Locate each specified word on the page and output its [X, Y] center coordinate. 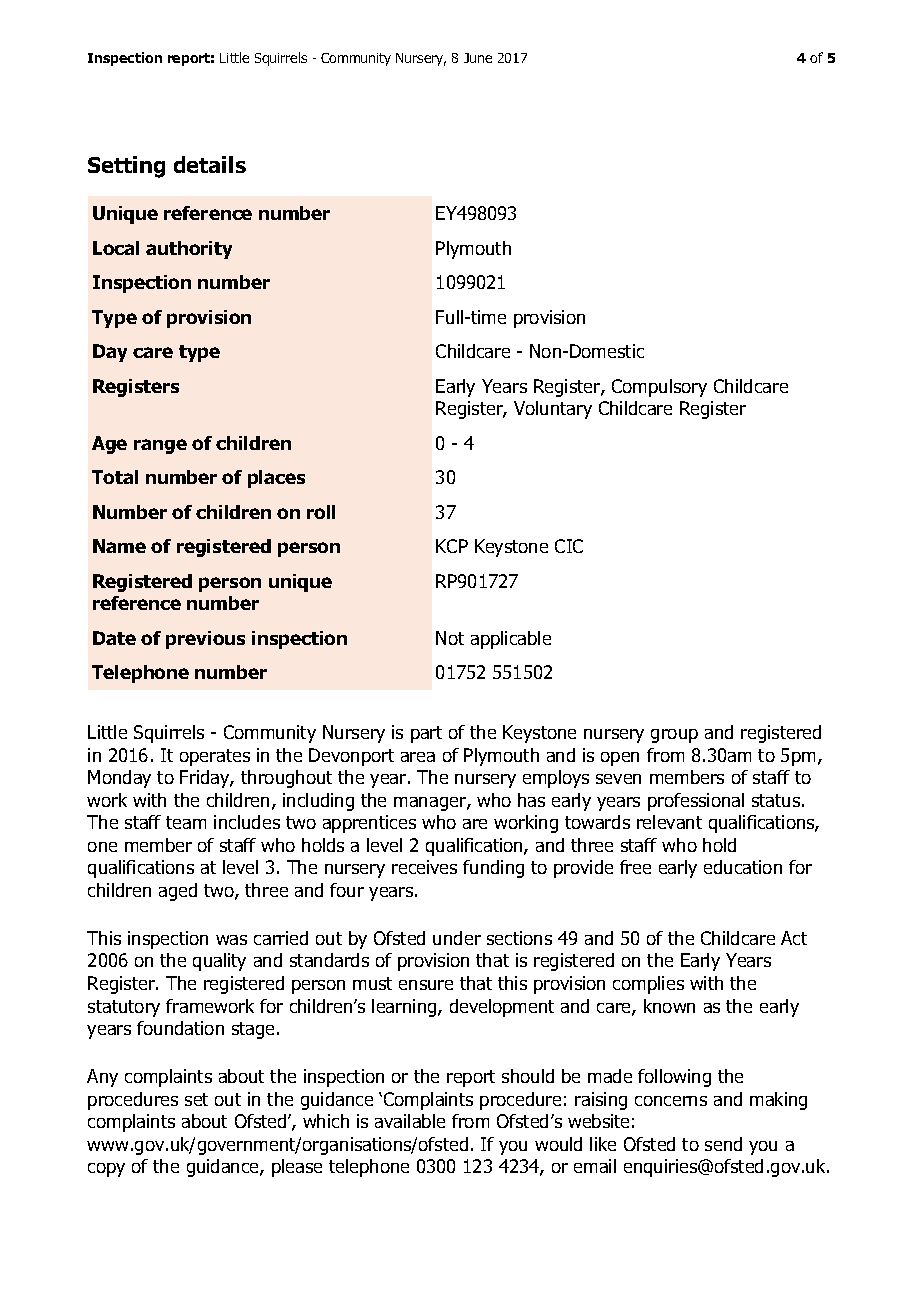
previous [205, 640]
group [674, 736]
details [210, 164]
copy [106, 1170]
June [478, 58]
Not [450, 638]
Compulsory [659, 388]
